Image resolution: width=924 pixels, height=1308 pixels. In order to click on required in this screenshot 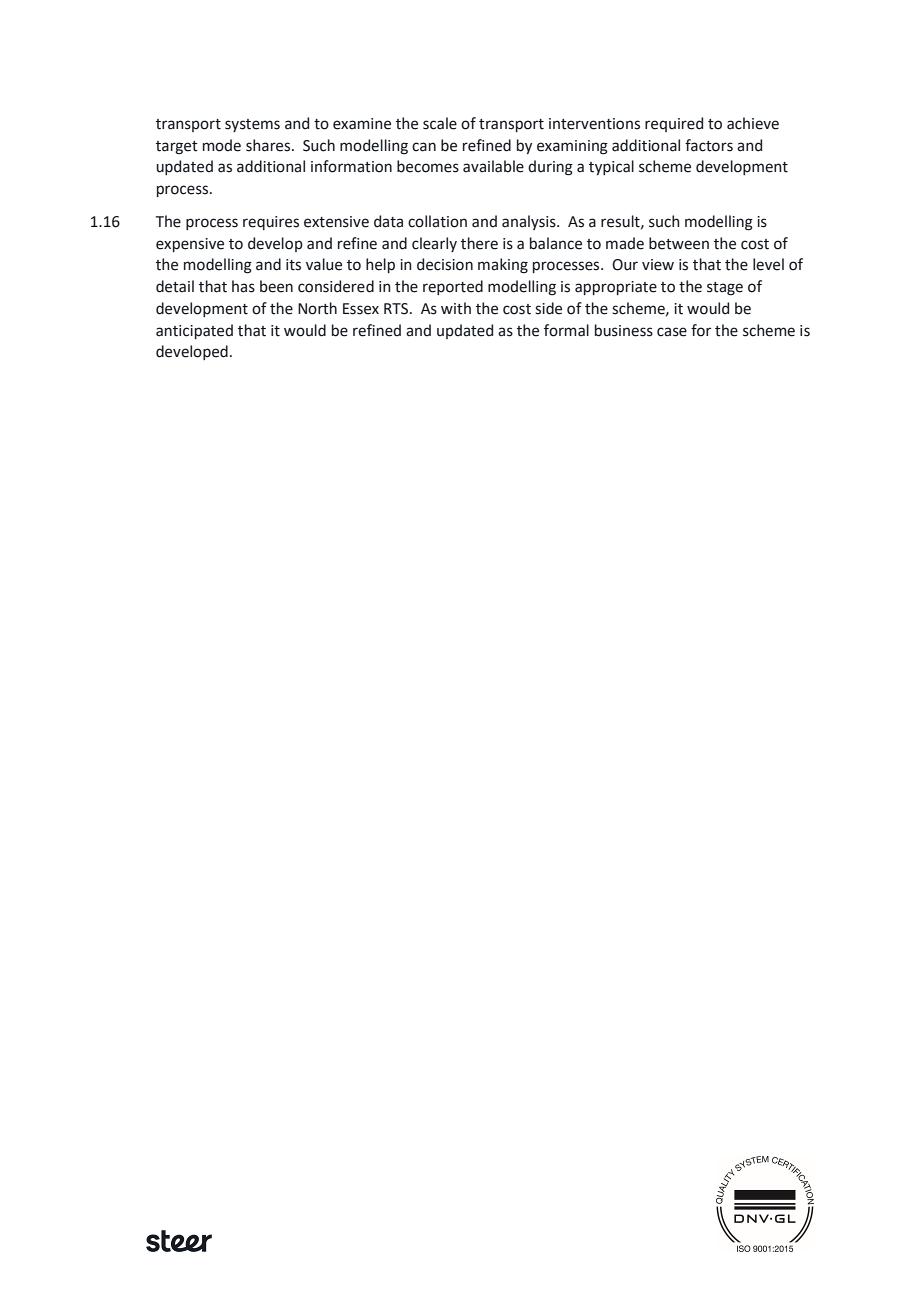, I will do `click(674, 124)`.
